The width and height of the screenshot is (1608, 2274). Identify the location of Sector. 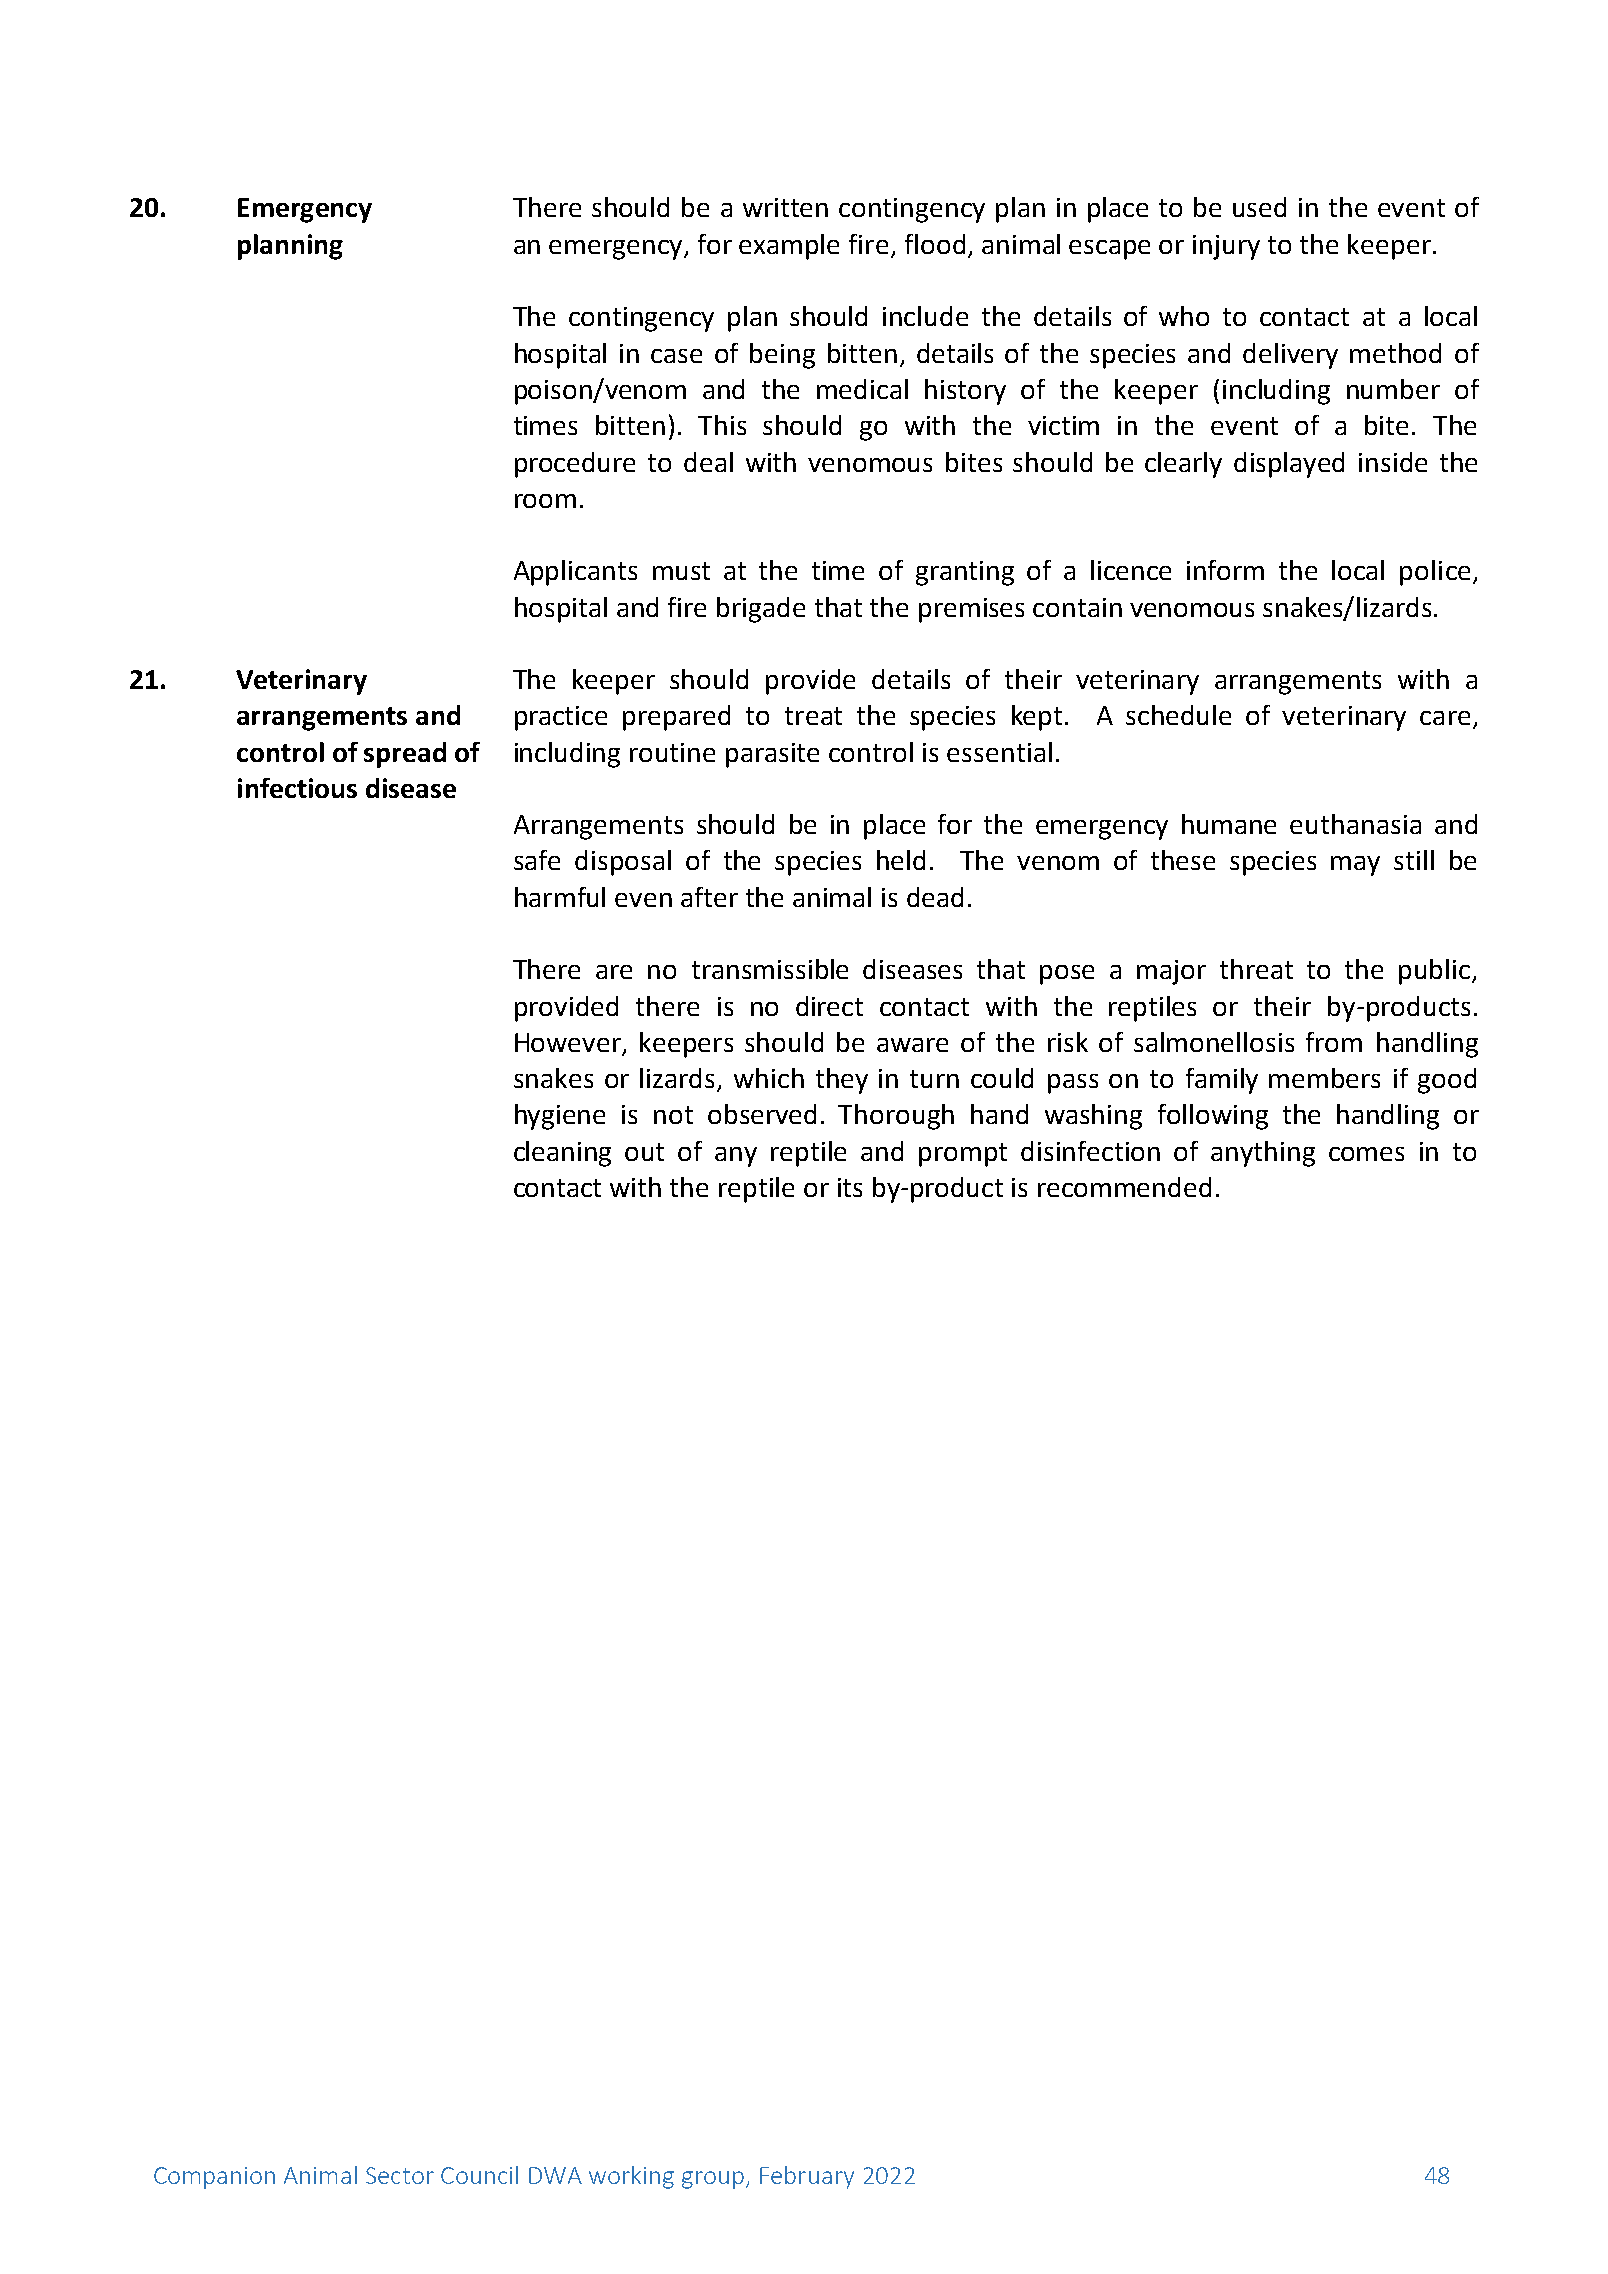
(400, 2175).
